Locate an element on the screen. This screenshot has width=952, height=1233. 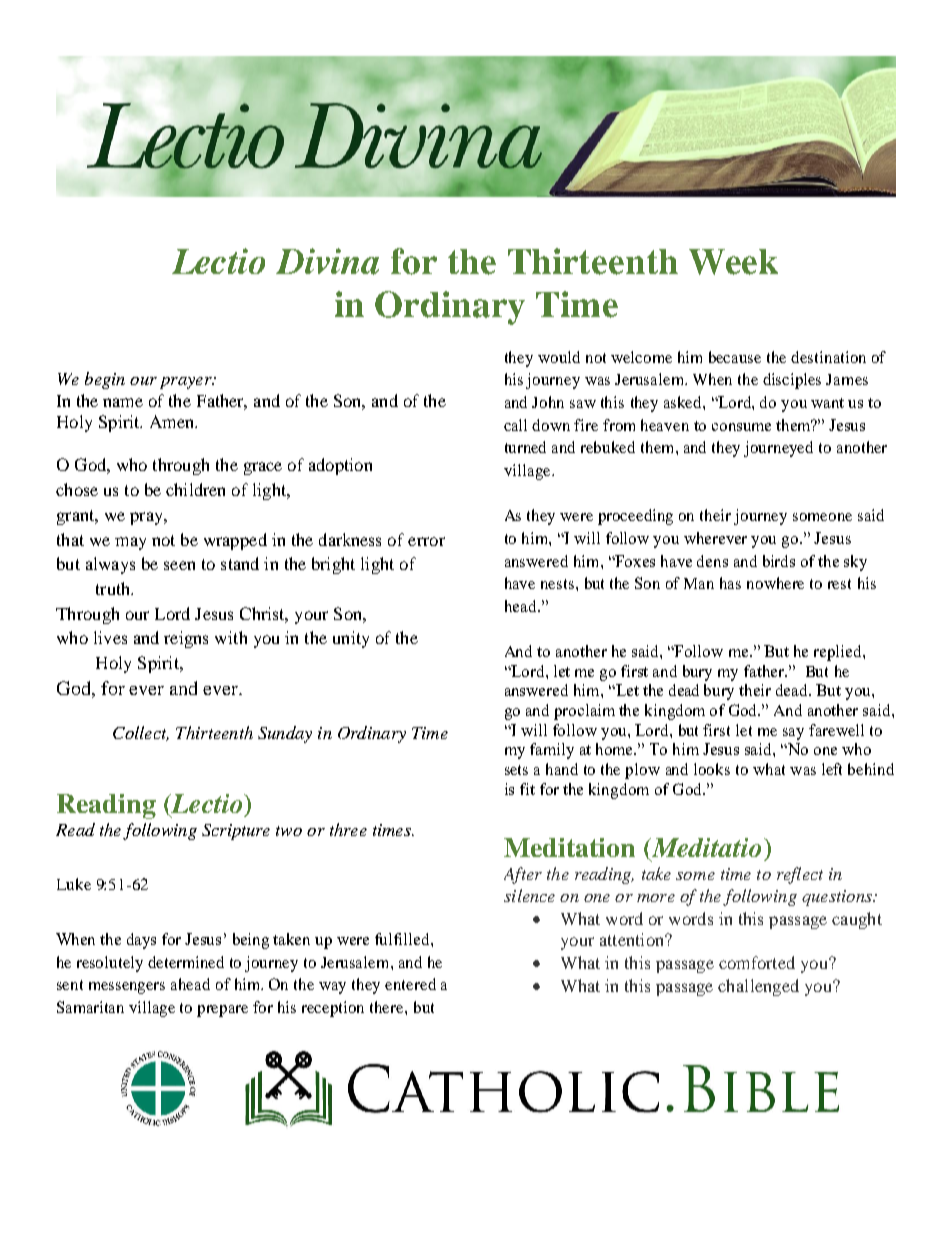
begin is located at coordinates (105, 380).
